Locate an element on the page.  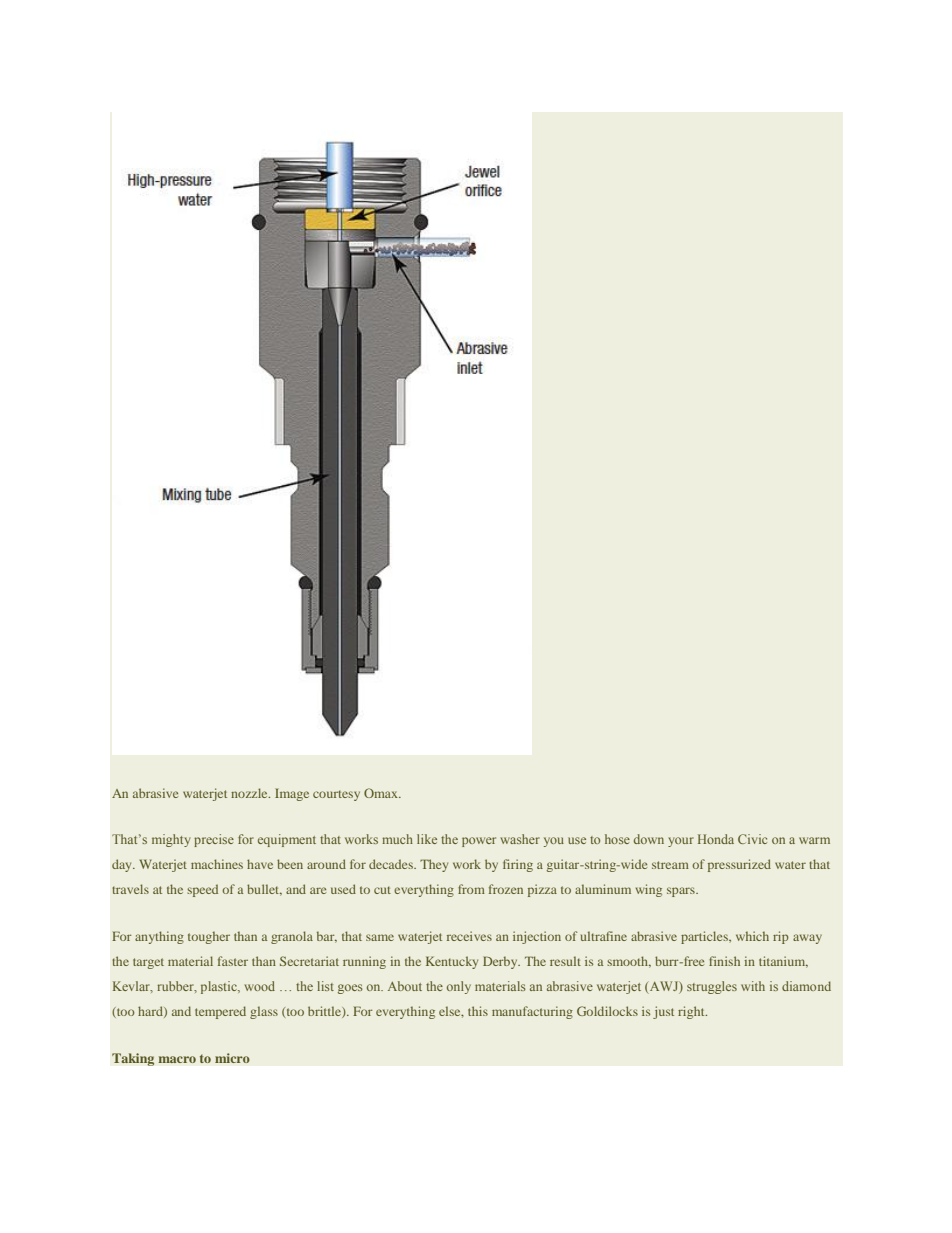
receives is located at coordinates (469, 936).
